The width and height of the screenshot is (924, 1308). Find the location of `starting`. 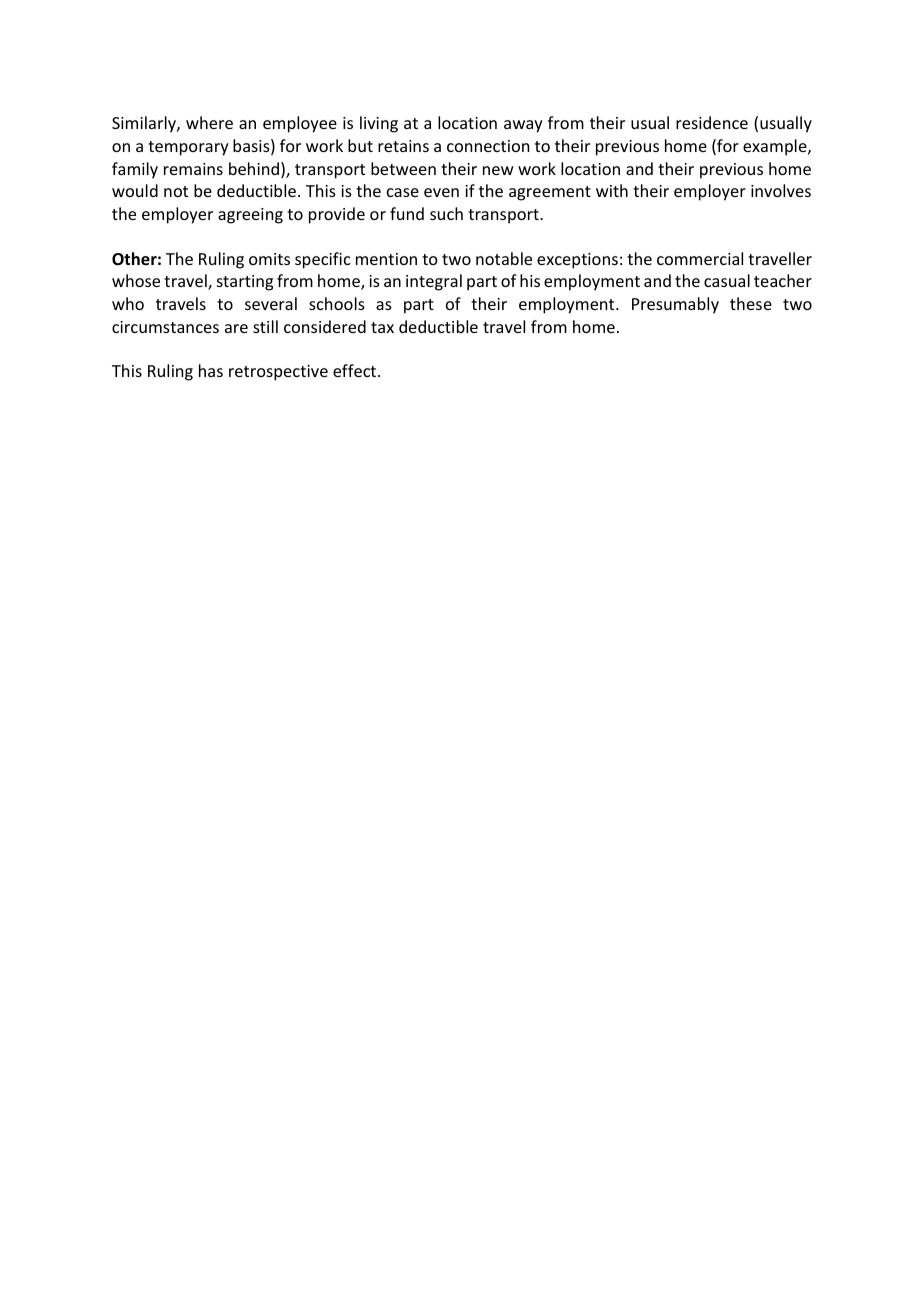

starting is located at coordinates (245, 283).
